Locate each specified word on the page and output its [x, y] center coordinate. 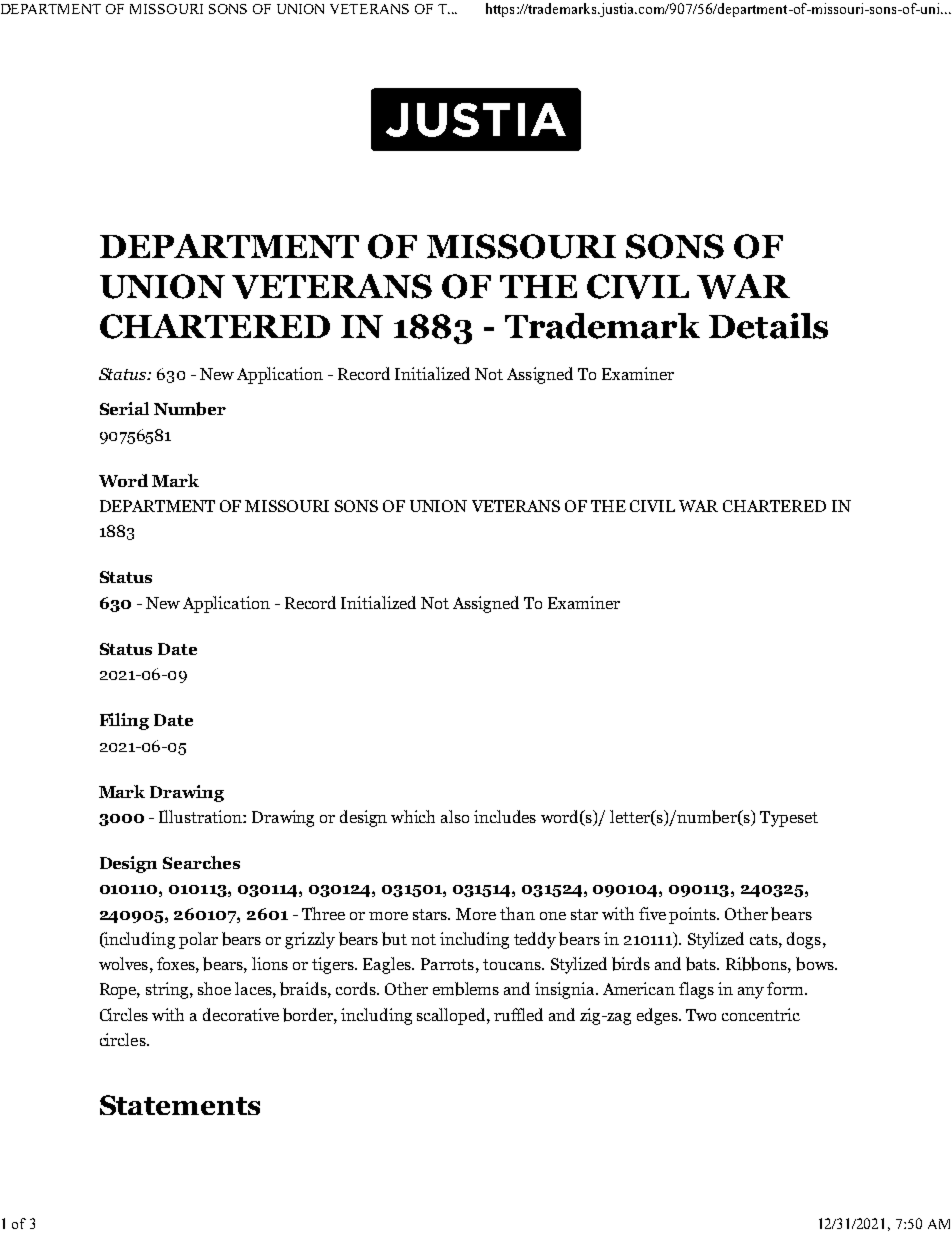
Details [768, 326]
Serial [124, 408]
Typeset [789, 819]
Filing [124, 721]
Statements [180, 1105]
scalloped [452, 1016]
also [455, 816]
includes [505, 816]
